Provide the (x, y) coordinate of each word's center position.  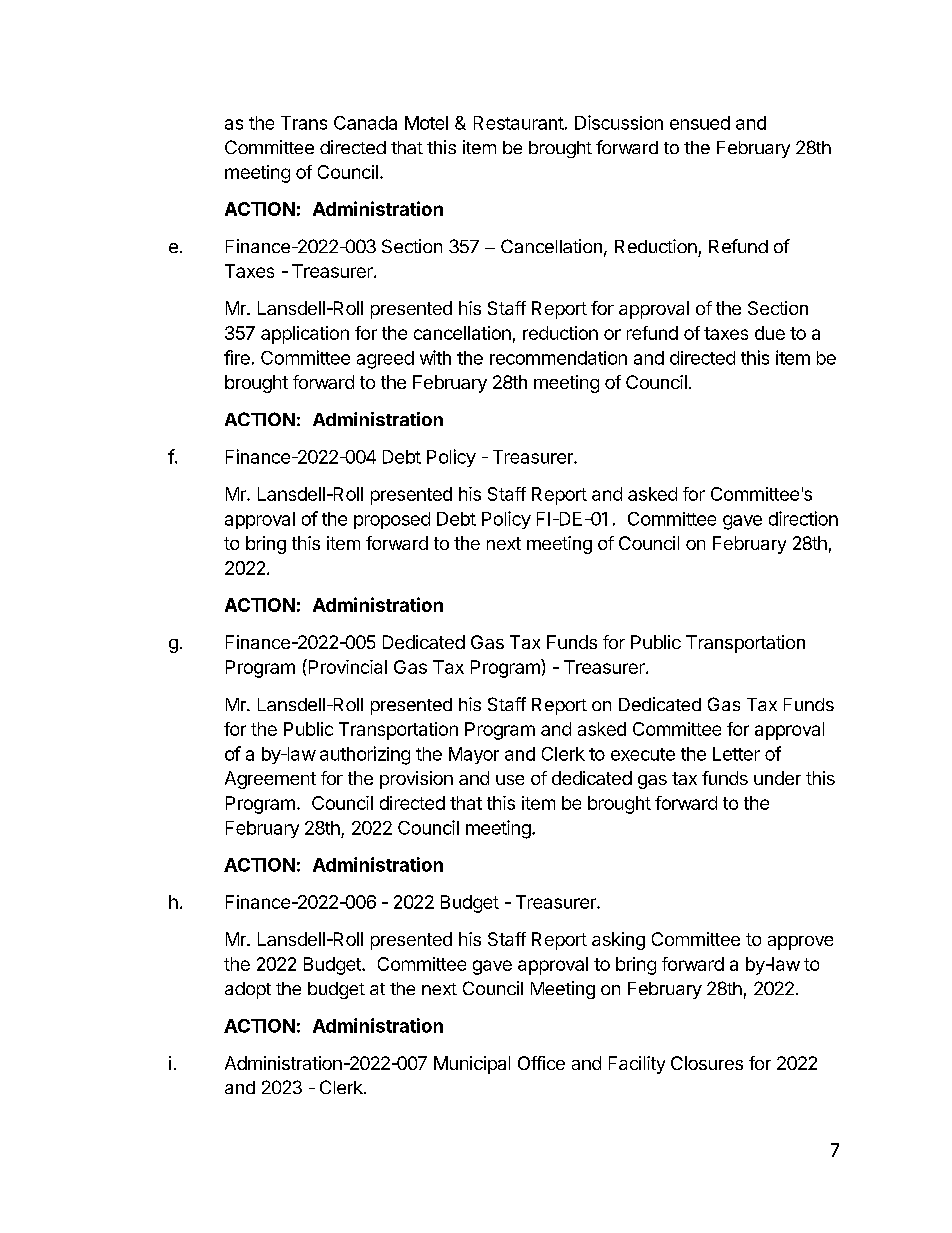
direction (803, 518)
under (777, 778)
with (435, 357)
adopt (248, 990)
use (510, 780)
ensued (700, 123)
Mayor (474, 755)
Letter (736, 754)
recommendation (558, 358)
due (770, 333)
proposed (392, 520)
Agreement (270, 780)
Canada (365, 123)
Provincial (346, 666)
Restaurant (519, 123)
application (305, 335)
